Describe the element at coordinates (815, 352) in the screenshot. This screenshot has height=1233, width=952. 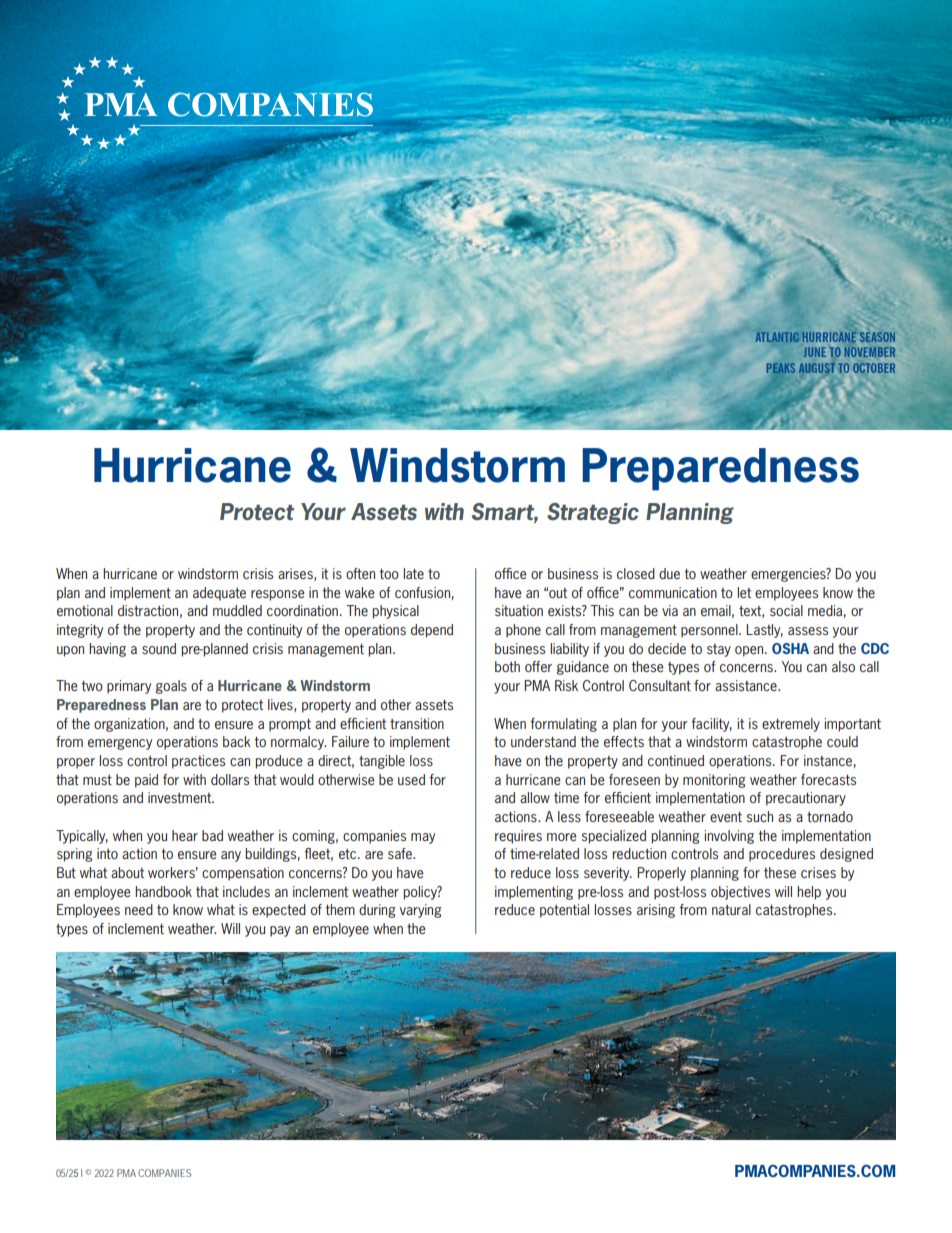
I see `JUNE` at that location.
